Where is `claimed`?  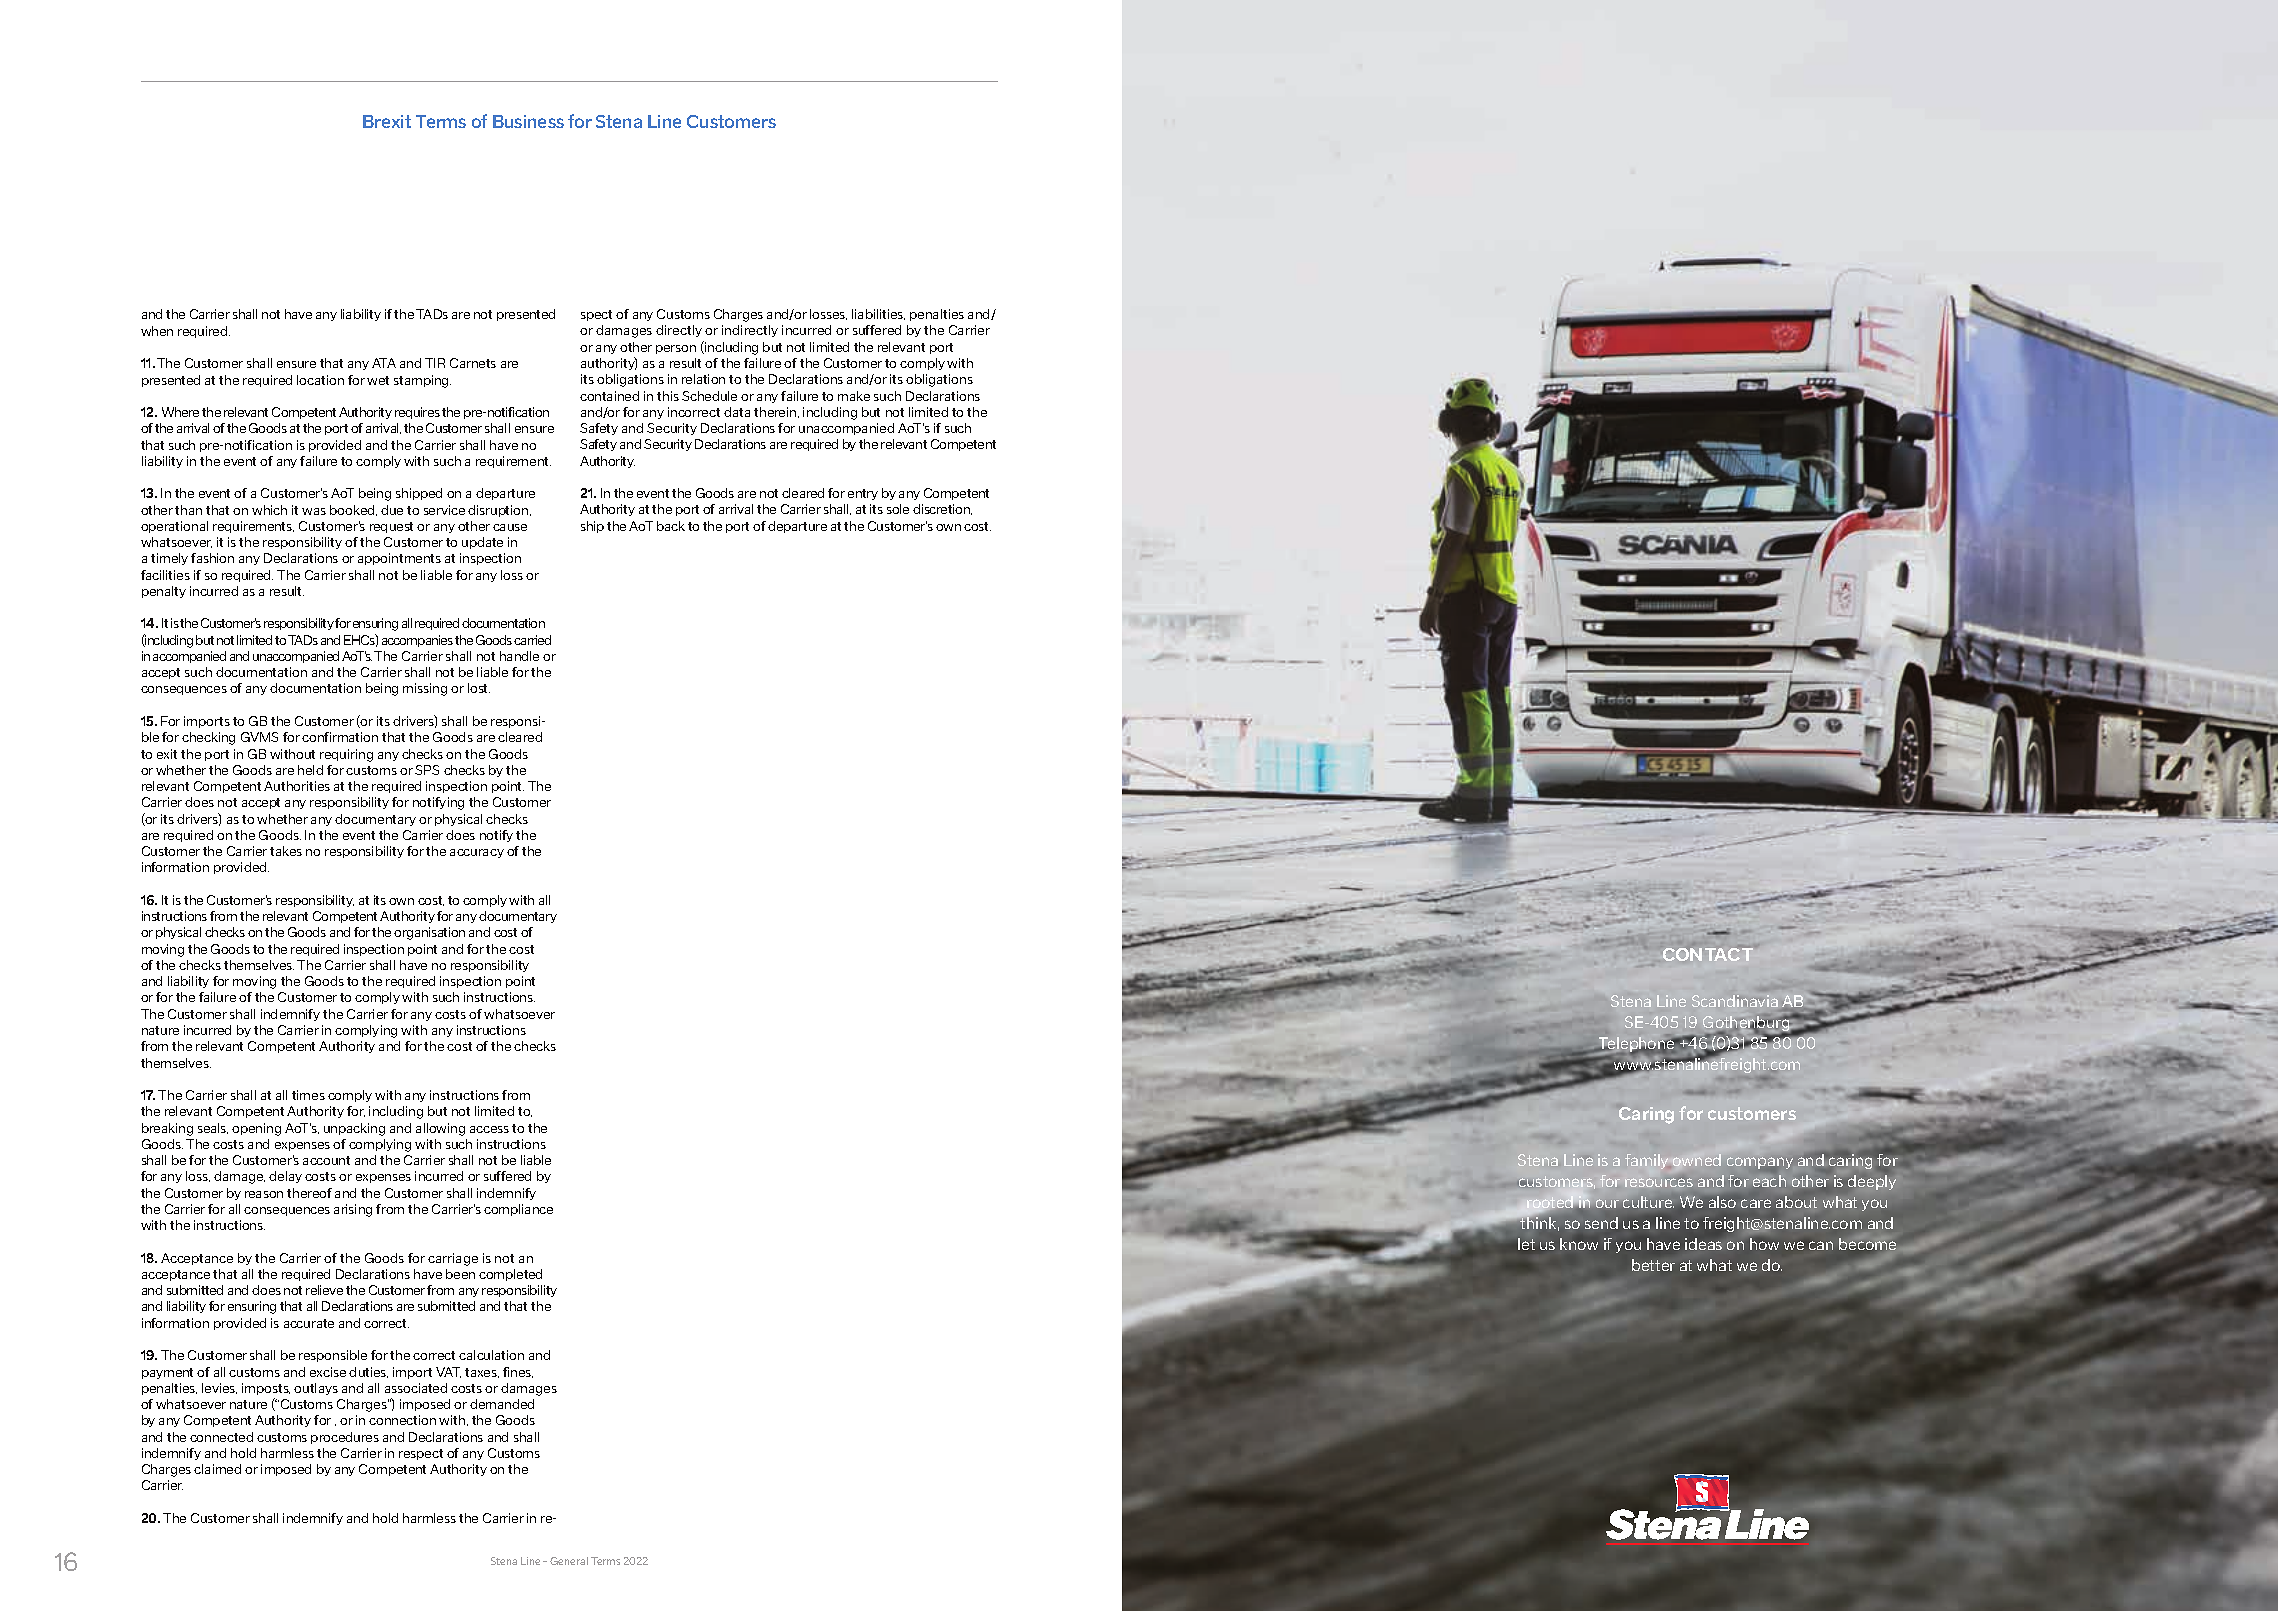
claimed is located at coordinates (217, 1469).
